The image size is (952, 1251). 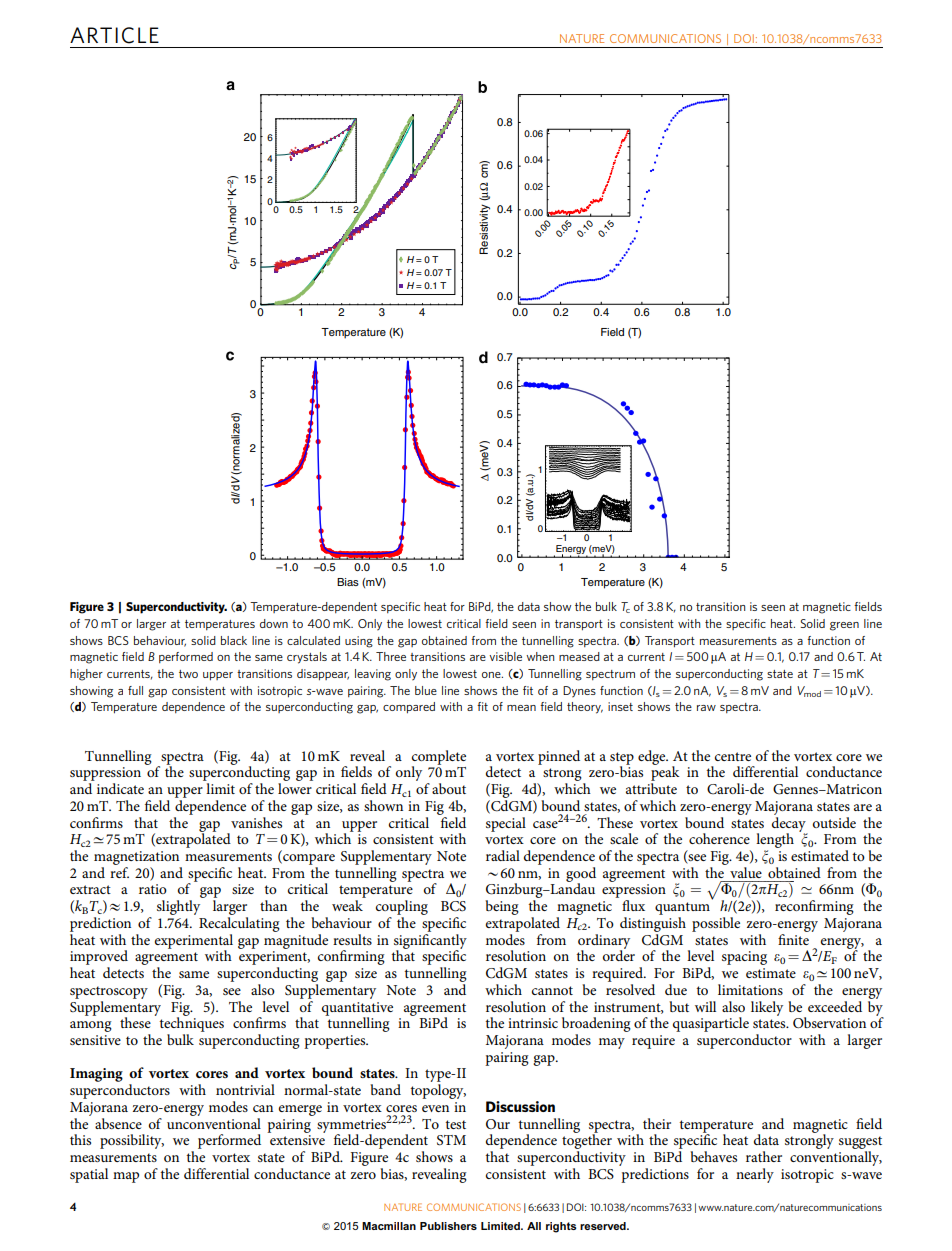 I want to click on green, so click(x=844, y=626).
